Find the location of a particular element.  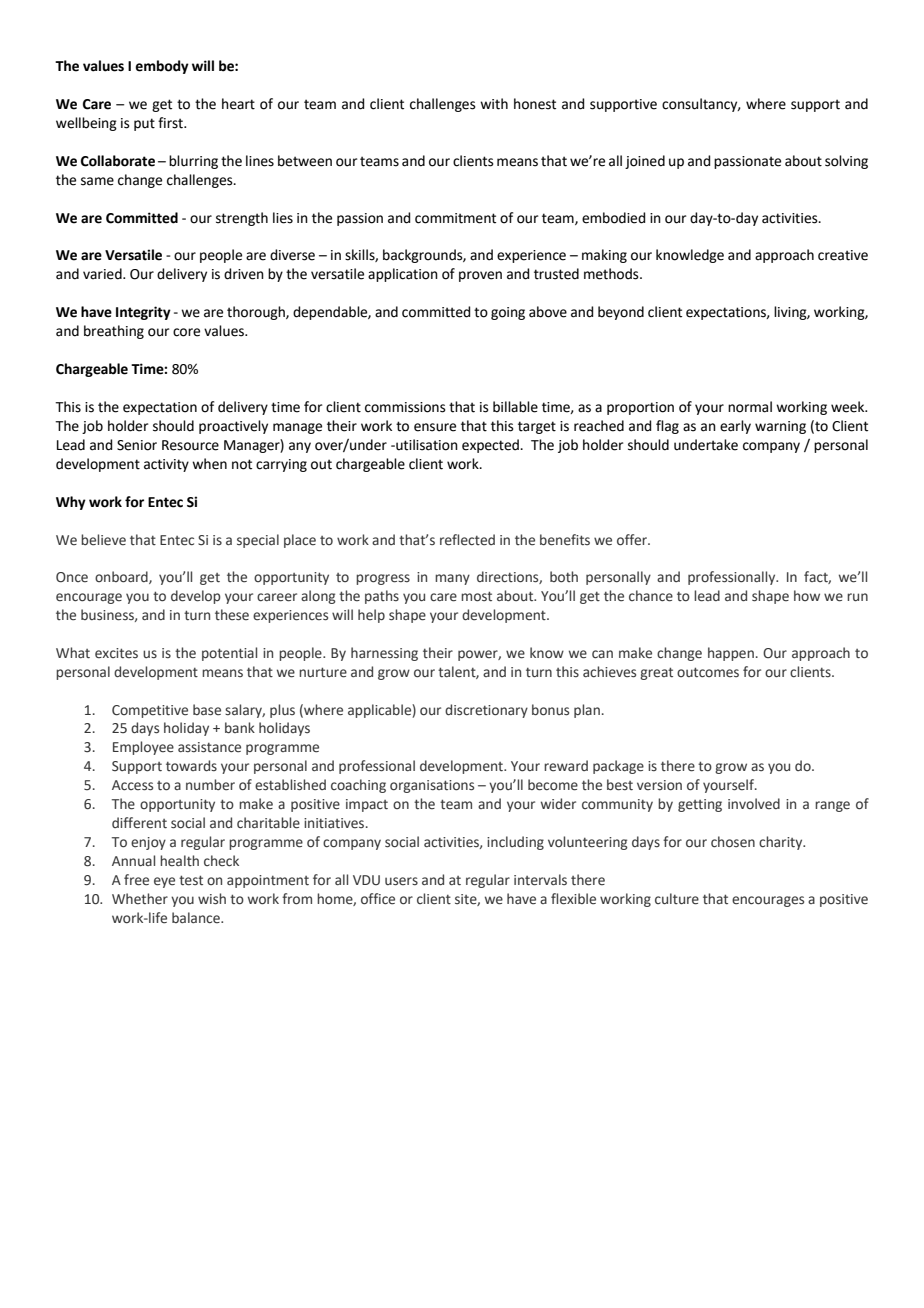

warning is located at coordinates (780, 427).
